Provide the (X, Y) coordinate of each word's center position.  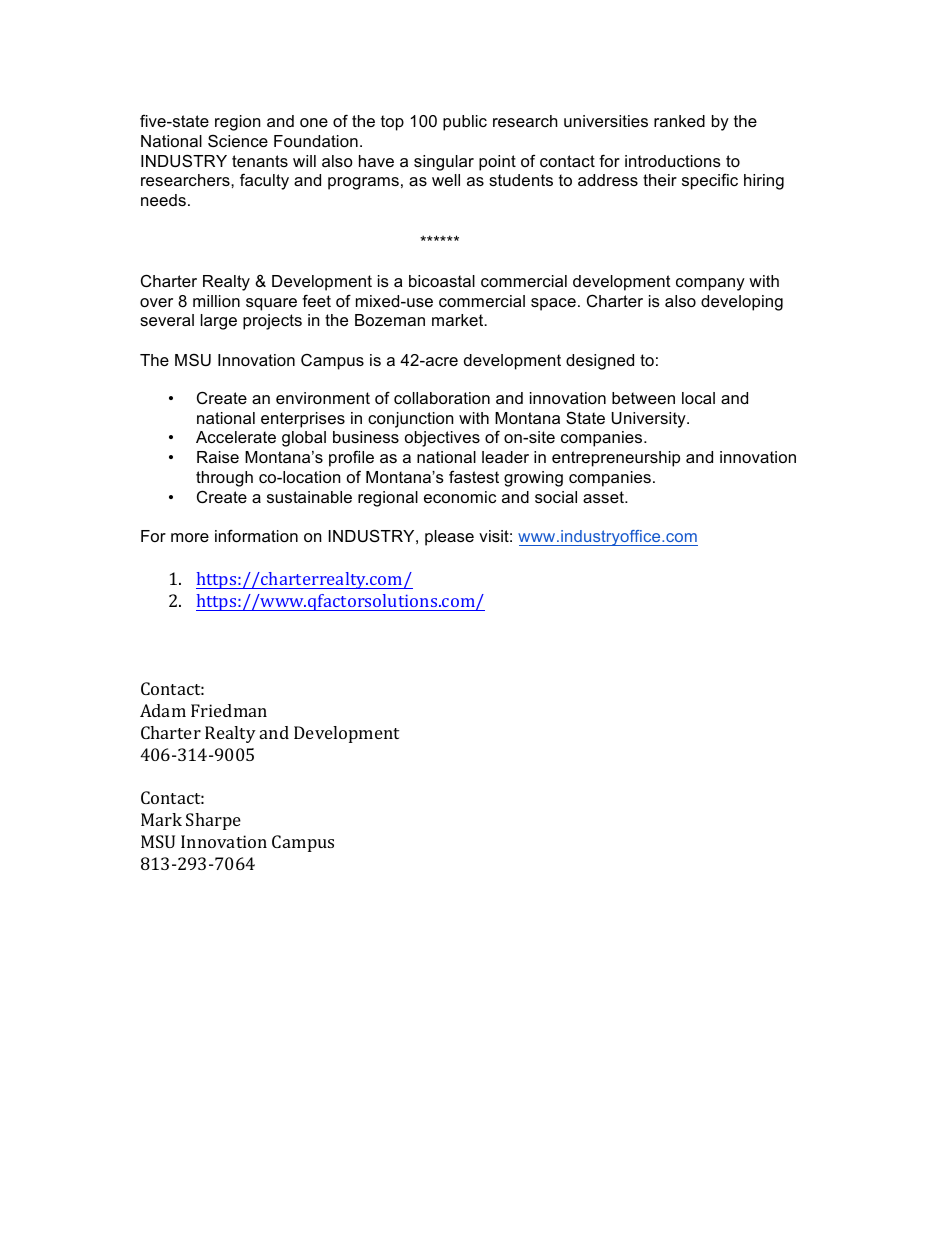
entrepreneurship (616, 459)
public (465, 123)
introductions (673, 161)
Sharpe (213, 821)
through (224, 479)
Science (238, 140)
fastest (474, 476)
